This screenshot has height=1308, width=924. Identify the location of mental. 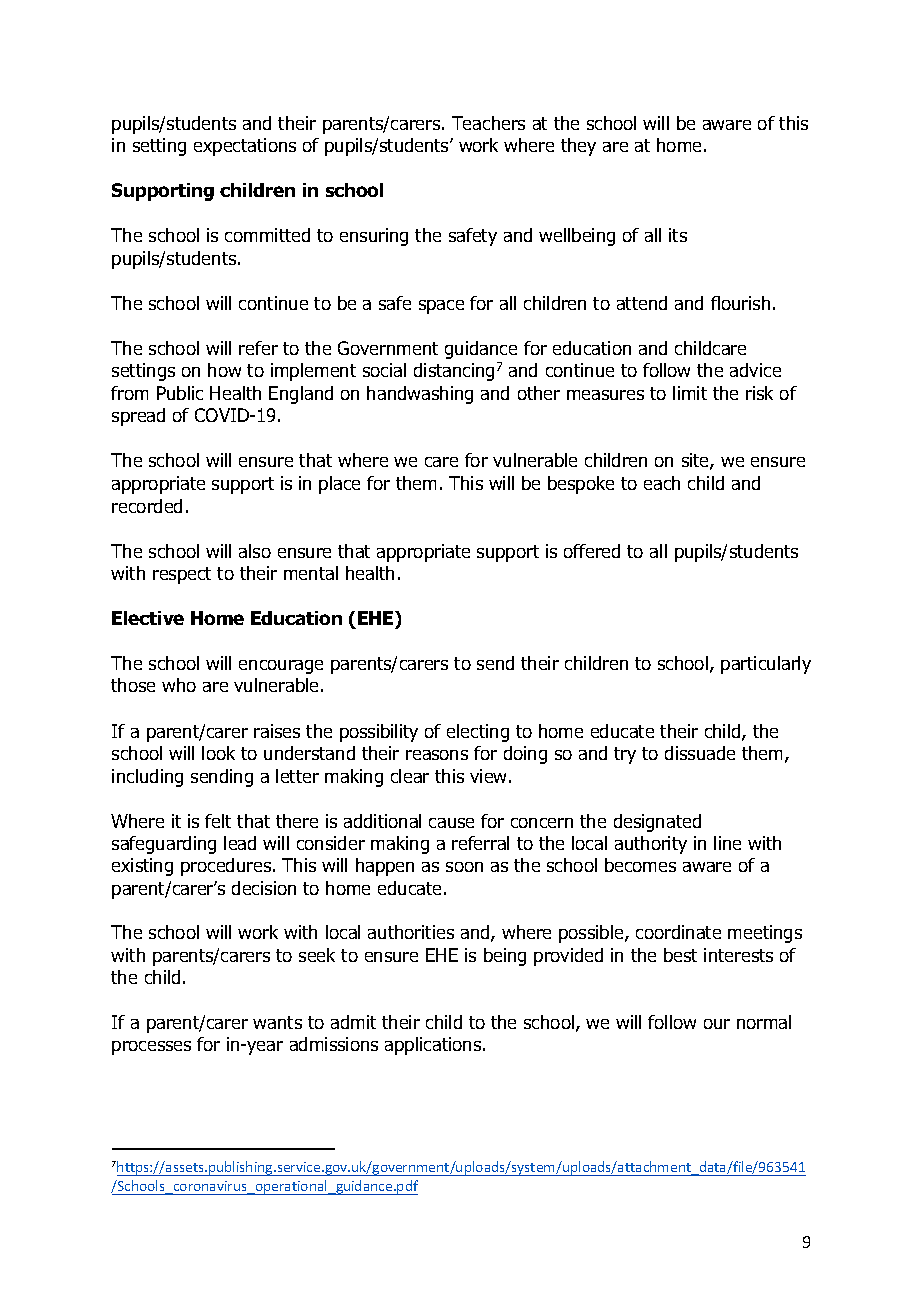
(311, 573).
